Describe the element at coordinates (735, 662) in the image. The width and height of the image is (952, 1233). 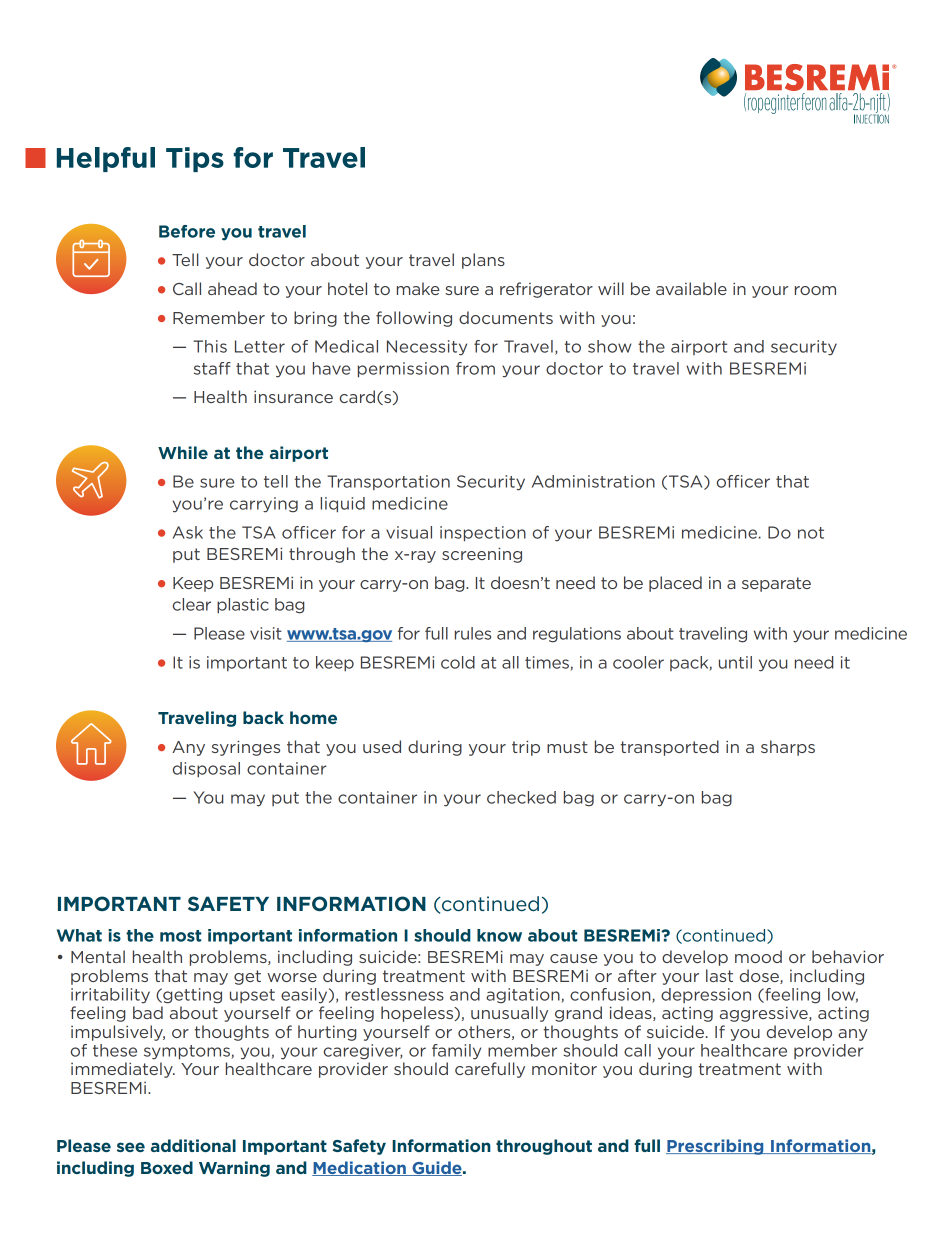
I see `until` at that location.
